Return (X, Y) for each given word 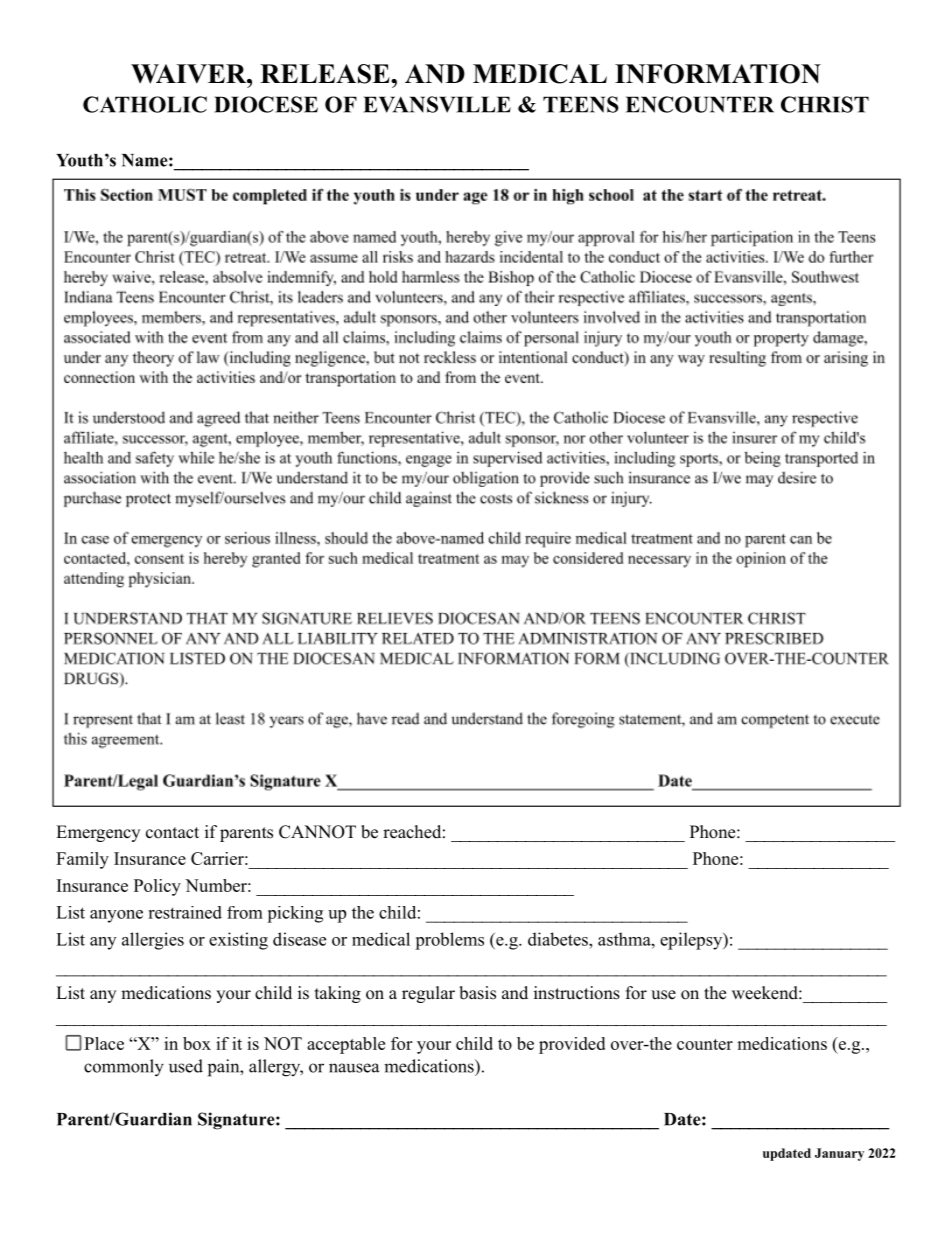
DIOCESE (266, 104)
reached (412, 832)
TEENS (581, 104)
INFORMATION (718, 74)
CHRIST (825, 104)
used (186, 1066)
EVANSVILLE (437, 104)
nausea (354, 1068)
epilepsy (692, 941)
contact (172, 833)
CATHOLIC (145, 104)
